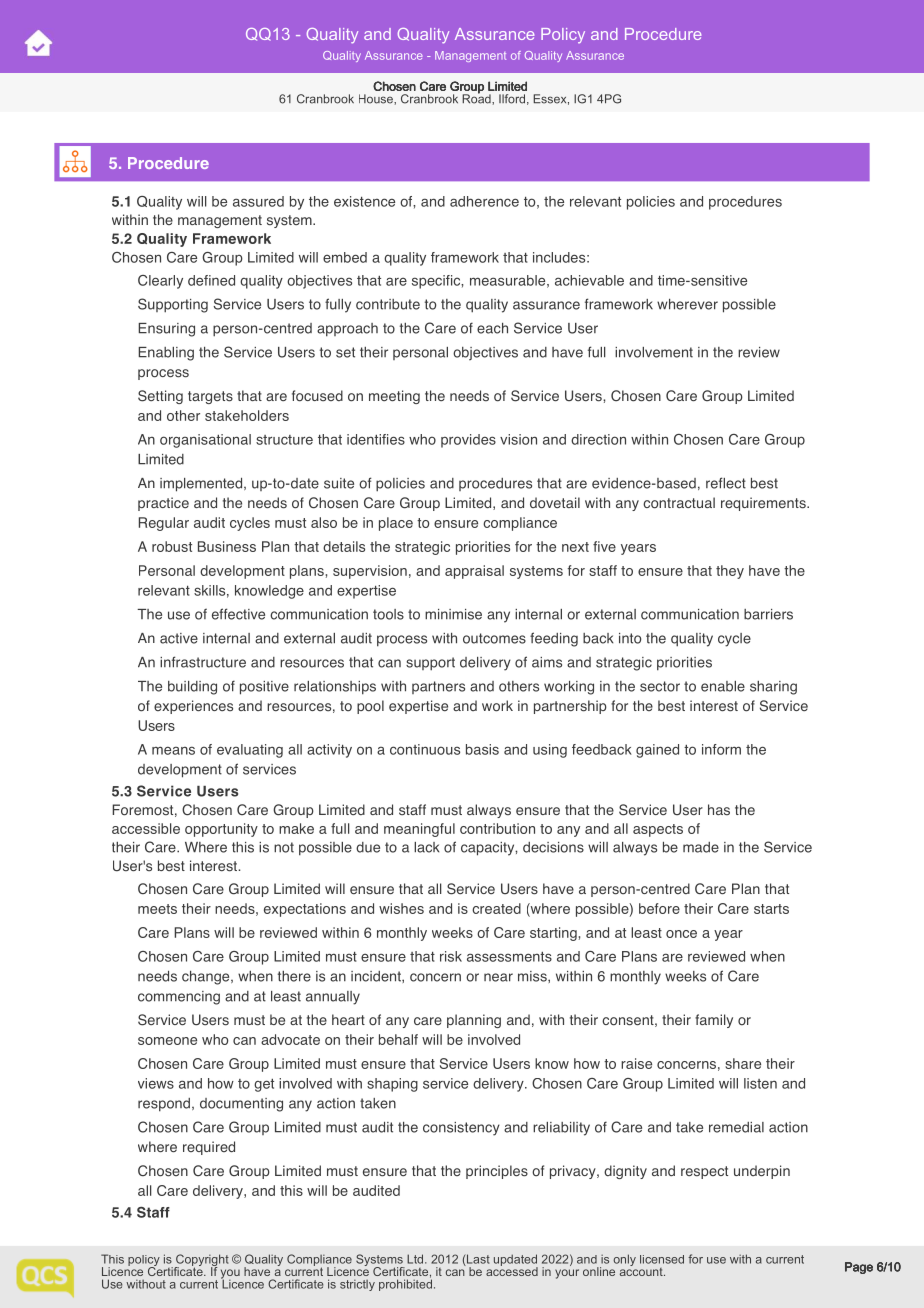  I want to click on accessed, so click(512, 1270).
